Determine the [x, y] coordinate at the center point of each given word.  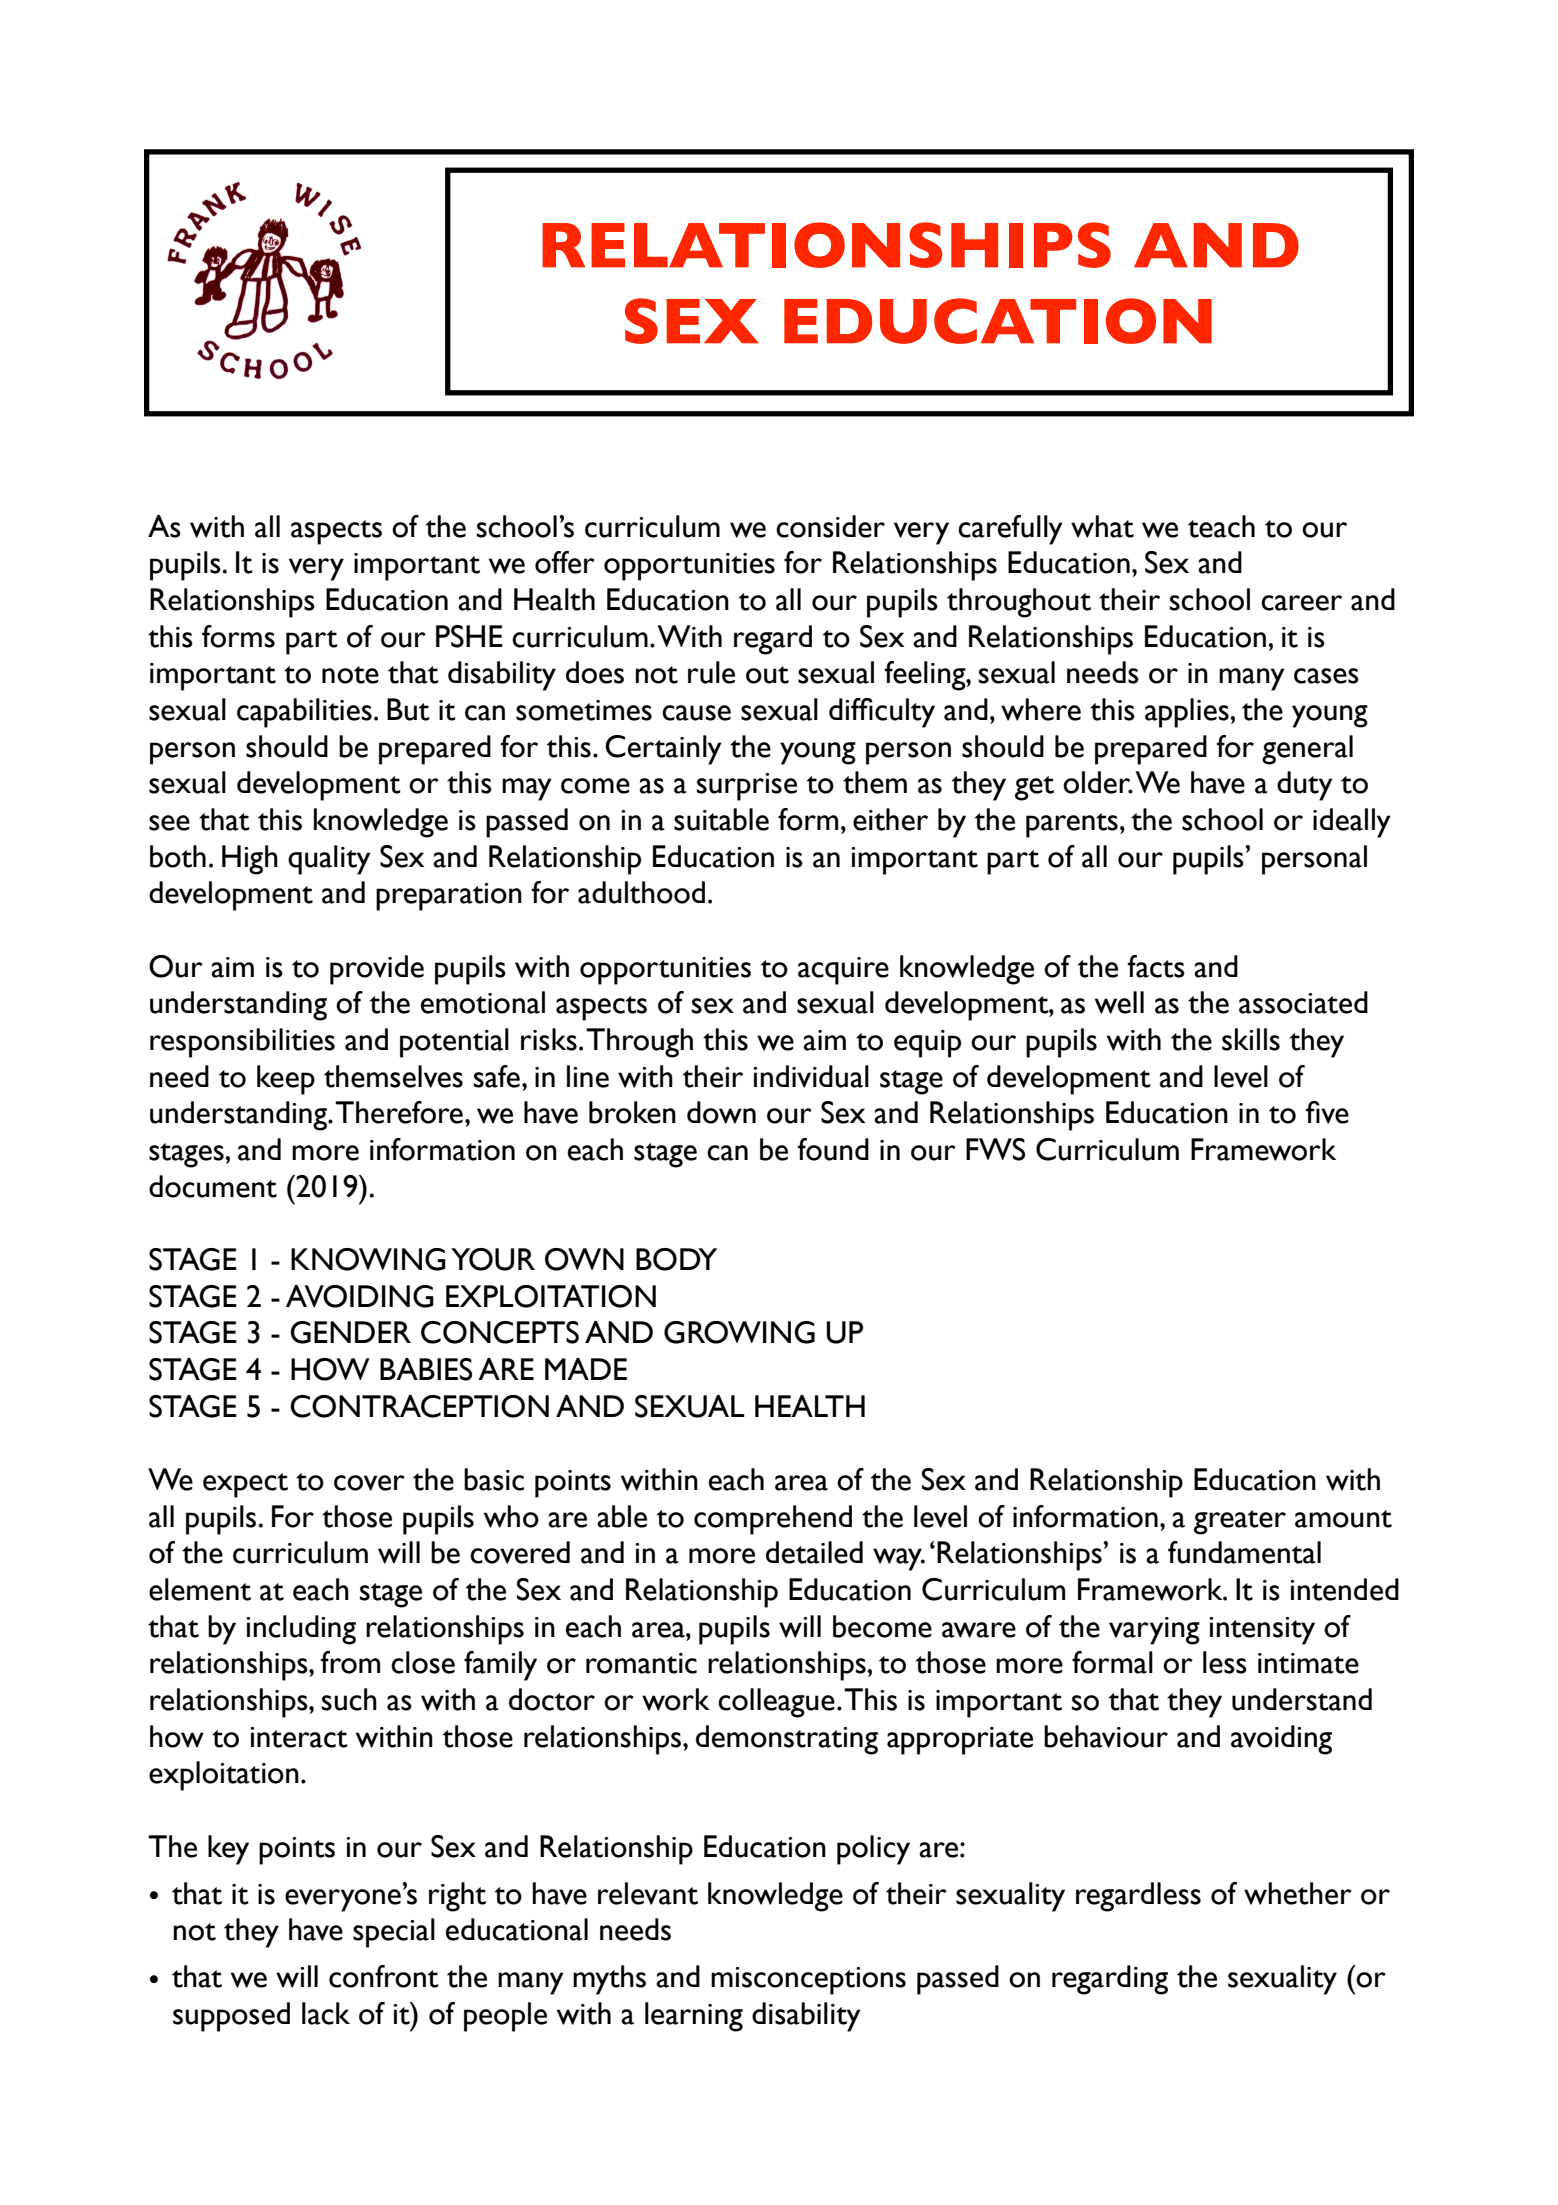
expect [245, 1485]
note [350, 675]
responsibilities [242, 1043]
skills [1251, 1039]
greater [1240, 1522]
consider [830, 526]
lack [326, 2013]
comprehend [773, 1520]
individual [811, 1076]
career [1301, 603]
